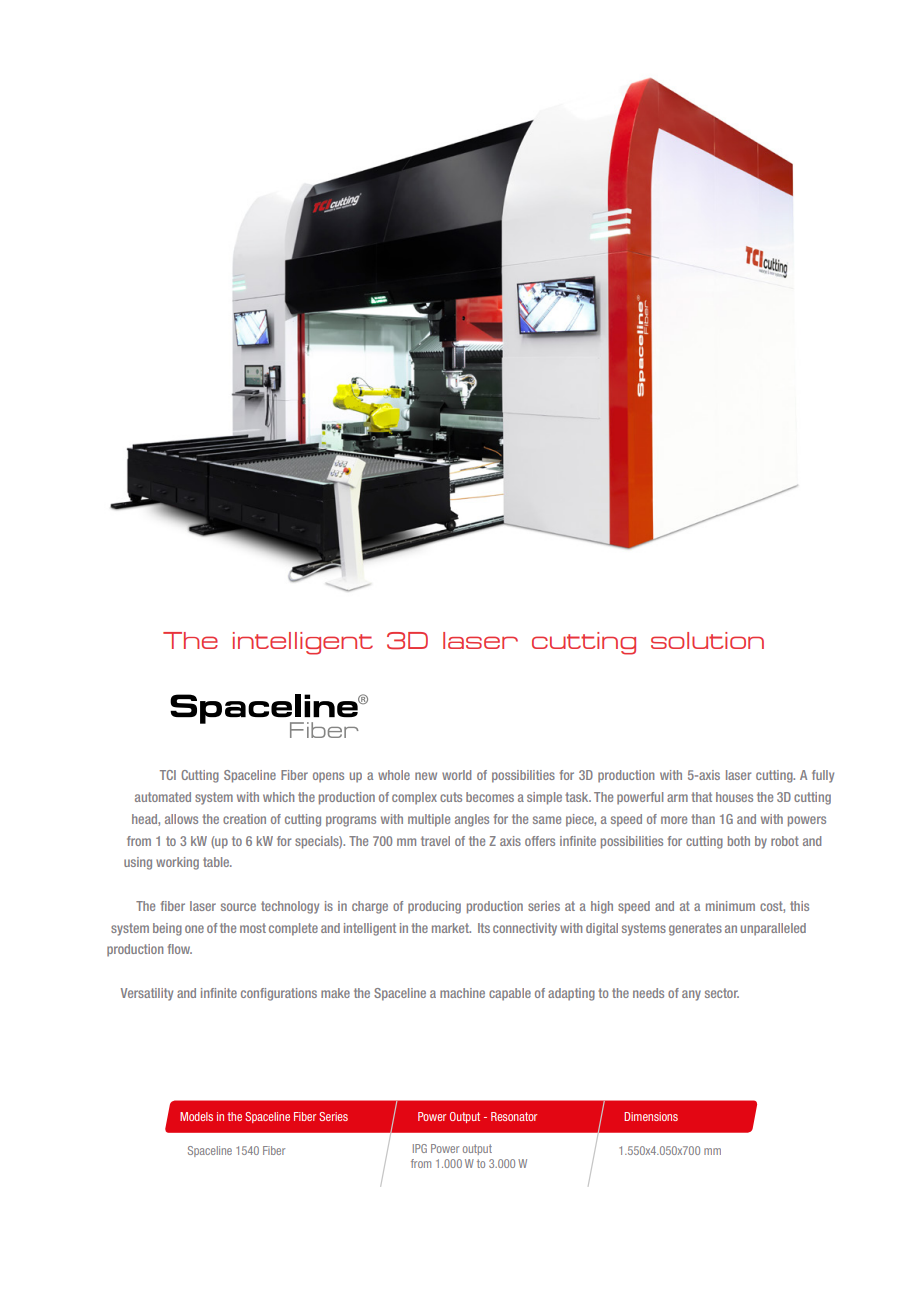 This screenshot has height=1308, width=924. Describe the element at coordinates (196, 1116) in the screenshot. I see `Models` at that location.
